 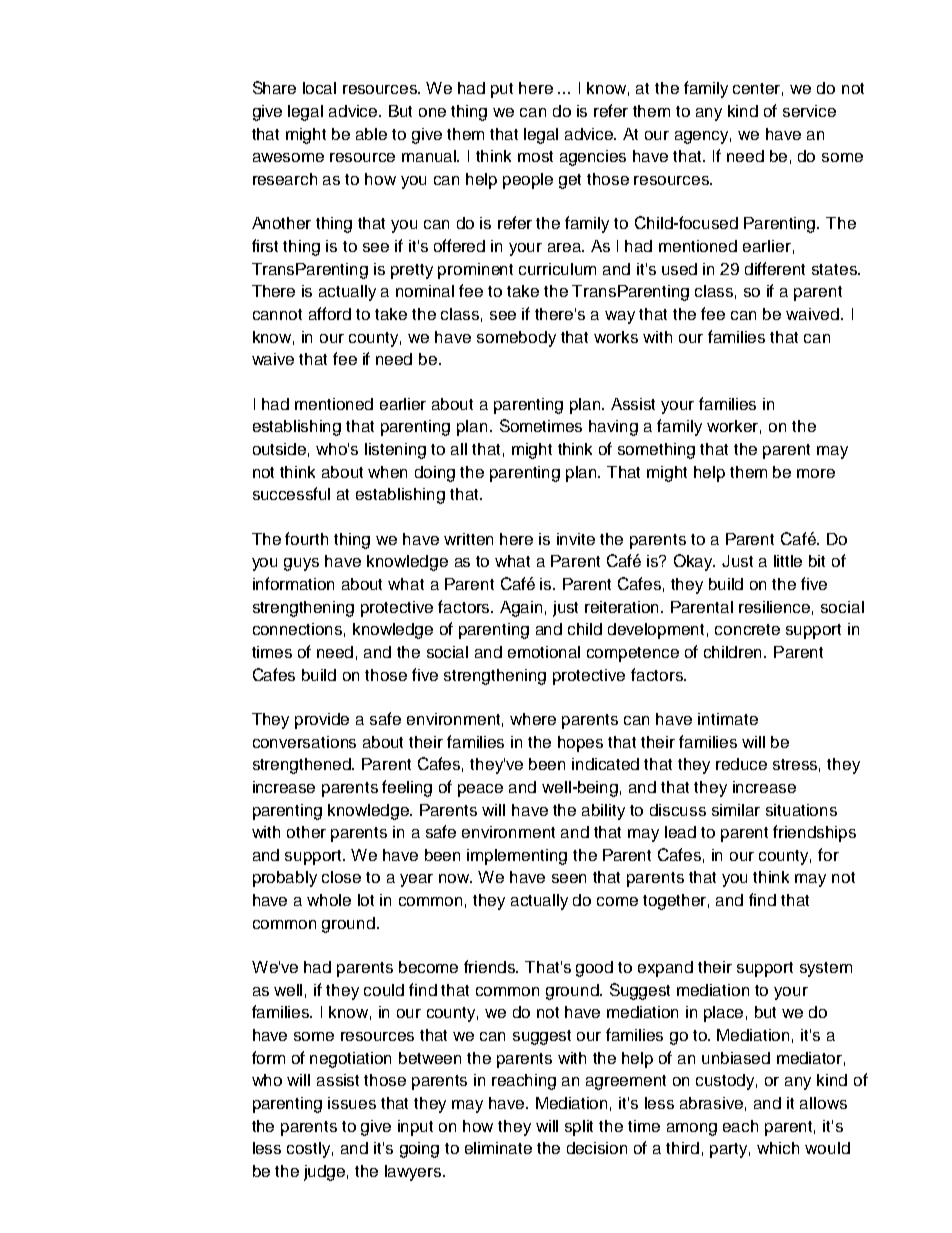 I want to click on ability, so click(x=603, y=812).
